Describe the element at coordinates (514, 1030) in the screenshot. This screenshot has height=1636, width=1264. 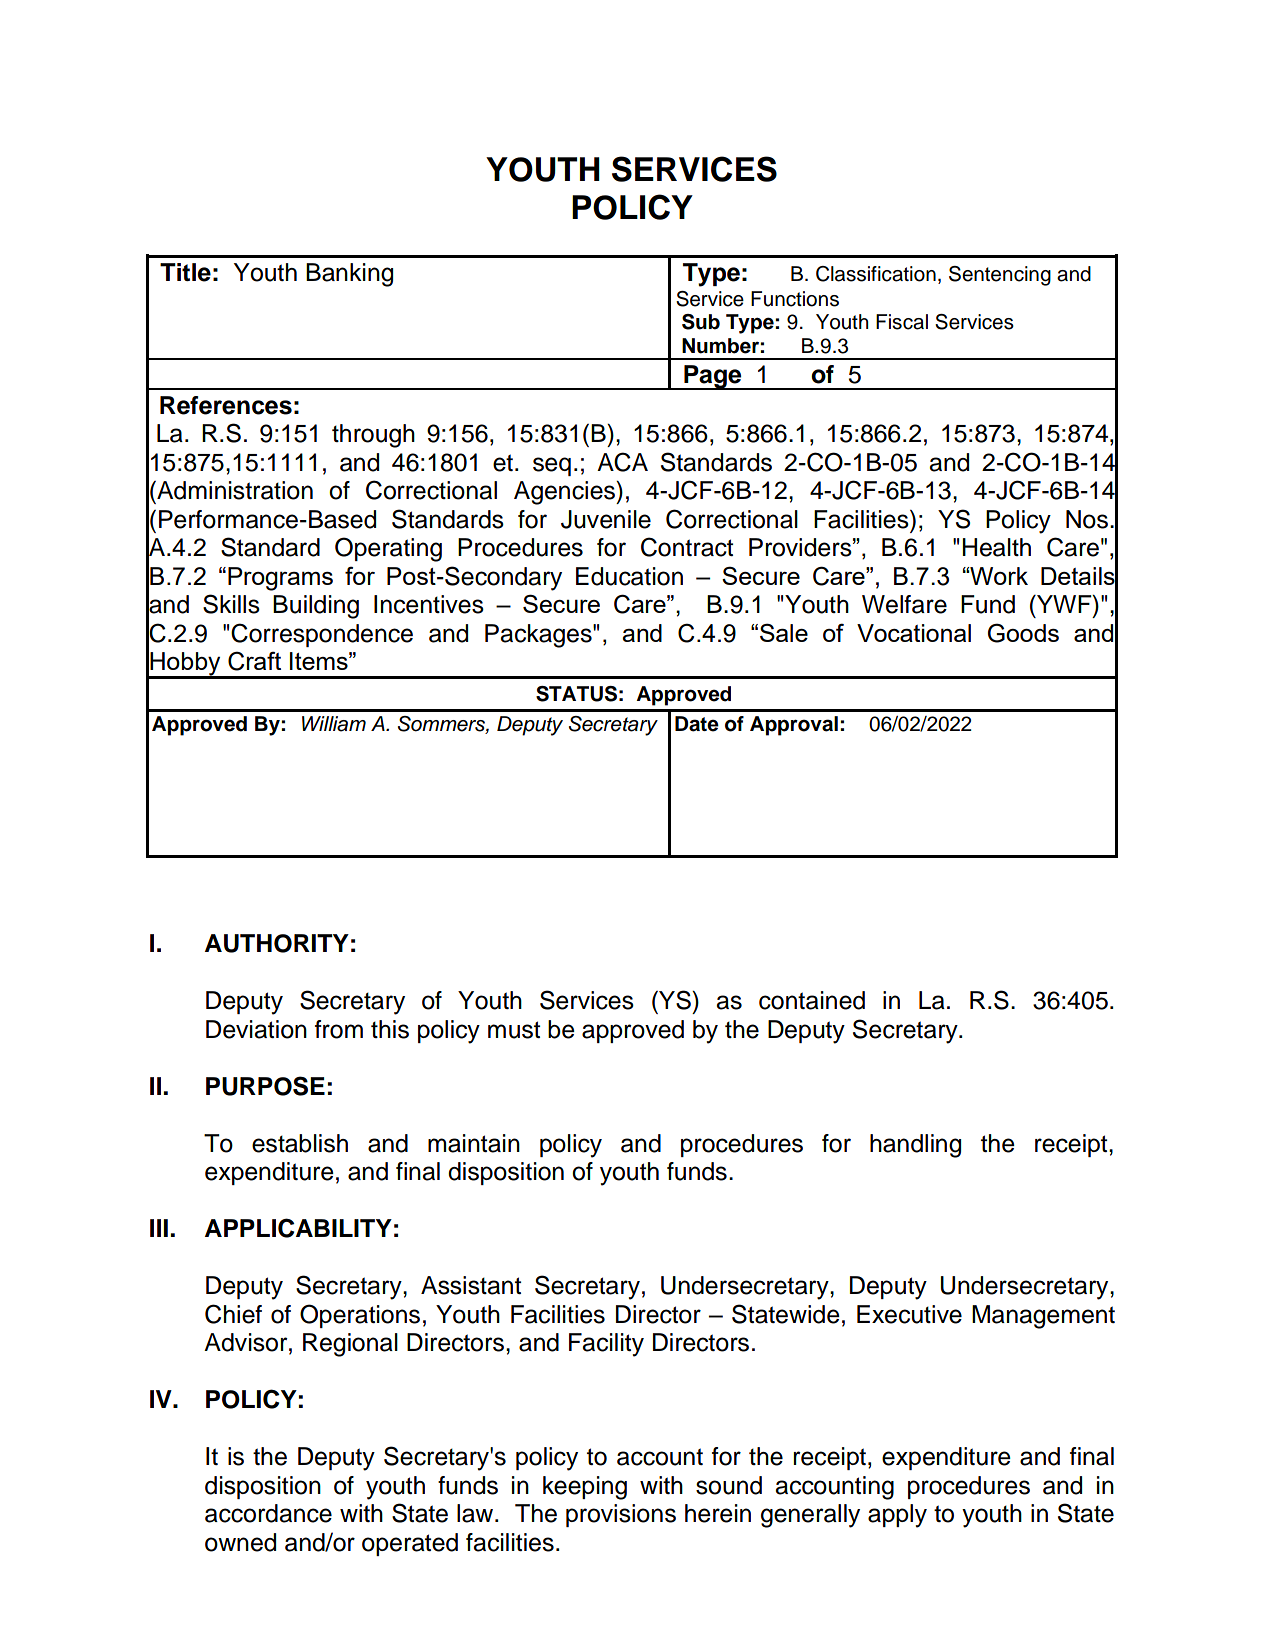
I see `must` at that location.
